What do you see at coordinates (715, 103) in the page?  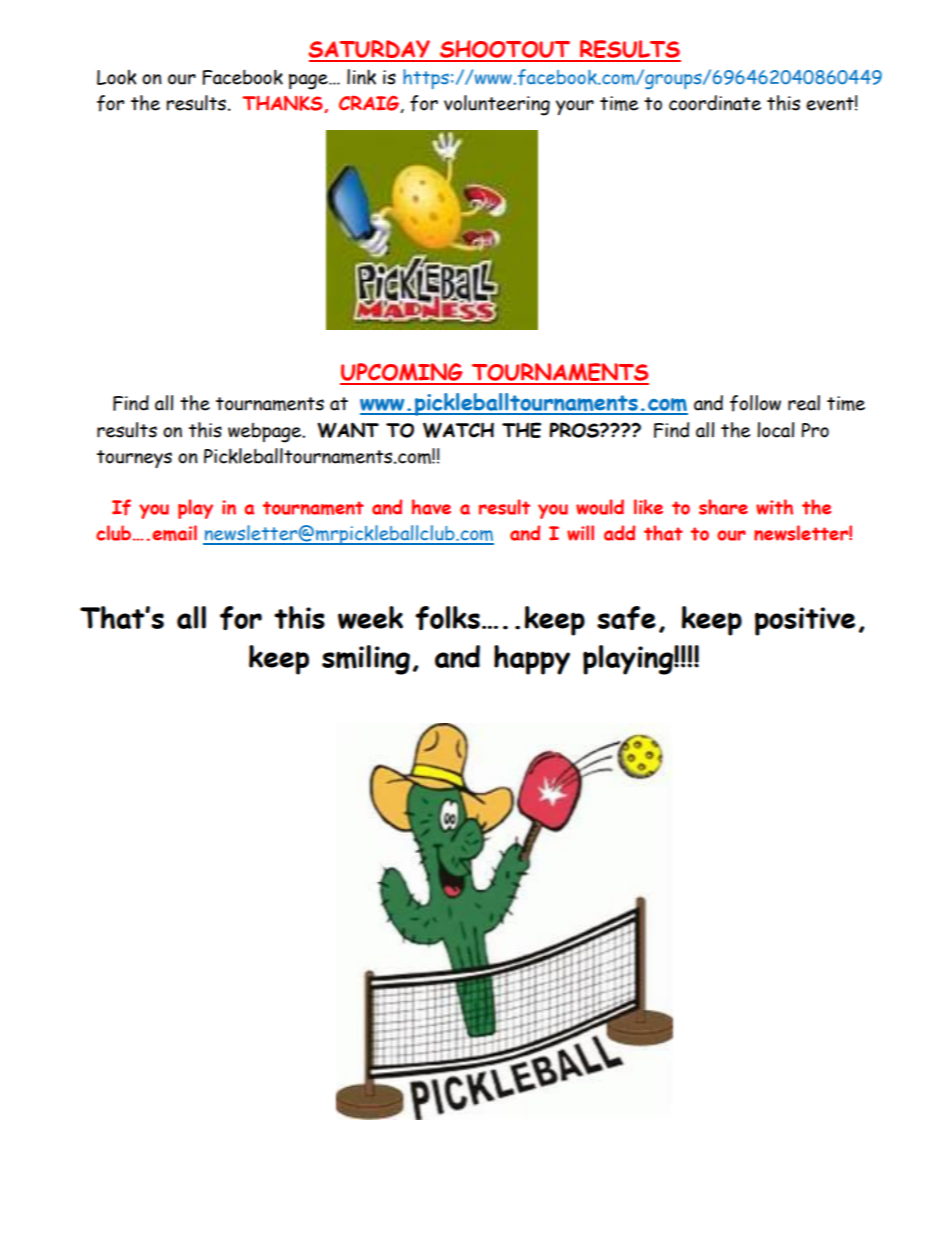 I see `coordinate` at bounding box center [715, 103].
